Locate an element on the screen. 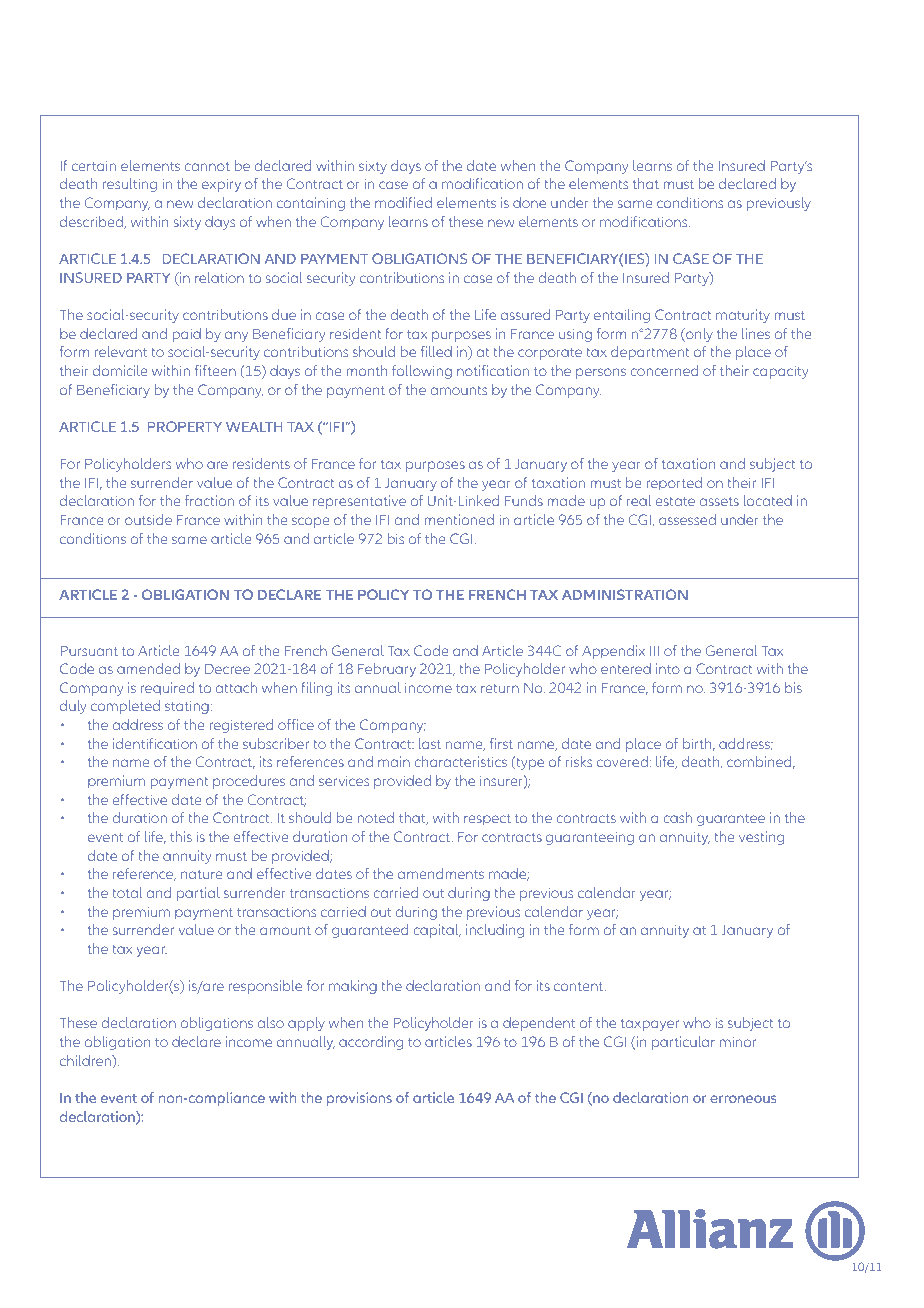 The image size is (924, 1308). following is located at coordinates (422, 372).
